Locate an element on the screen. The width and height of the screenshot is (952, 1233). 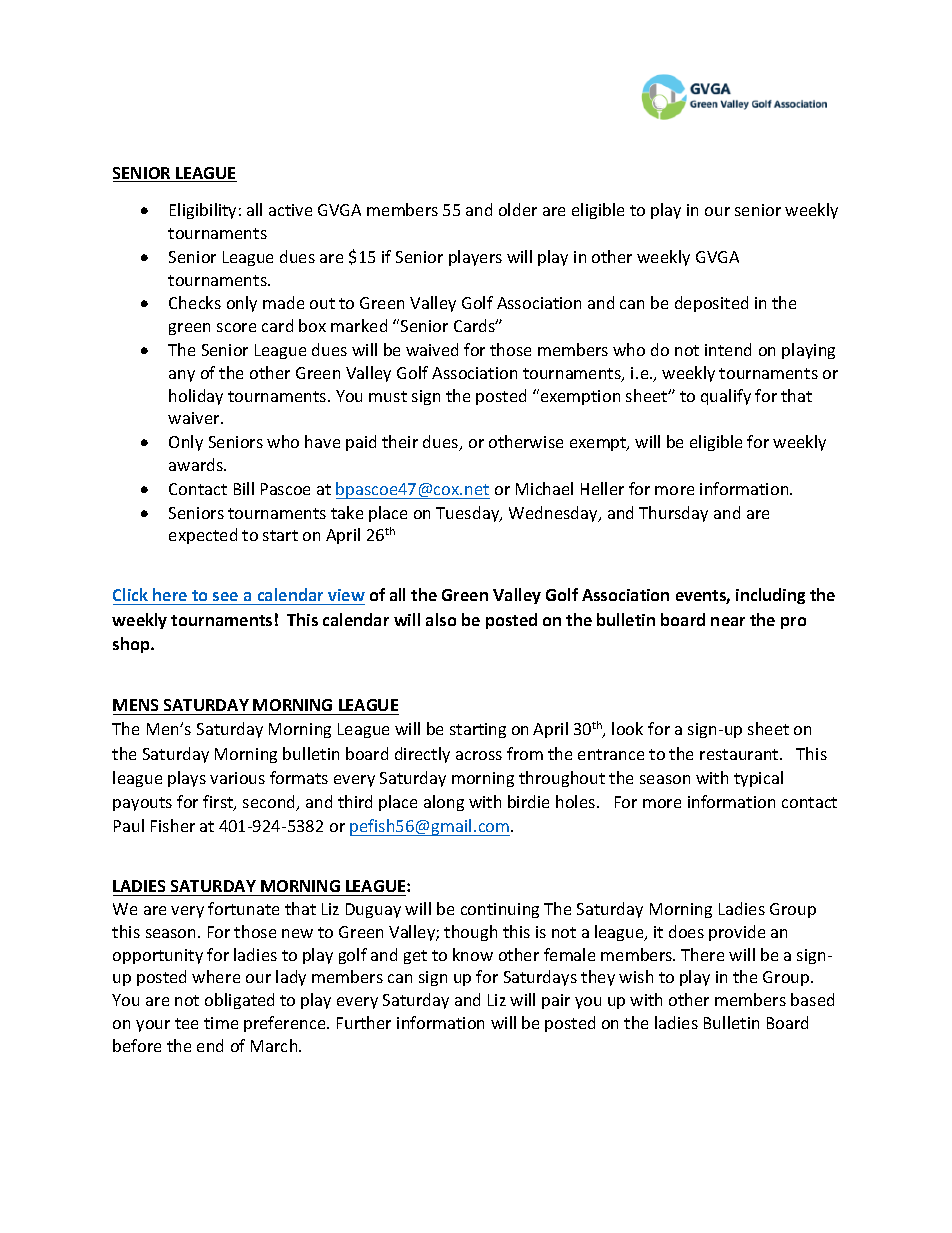
restaurant is located at coordinates (740, 754).
